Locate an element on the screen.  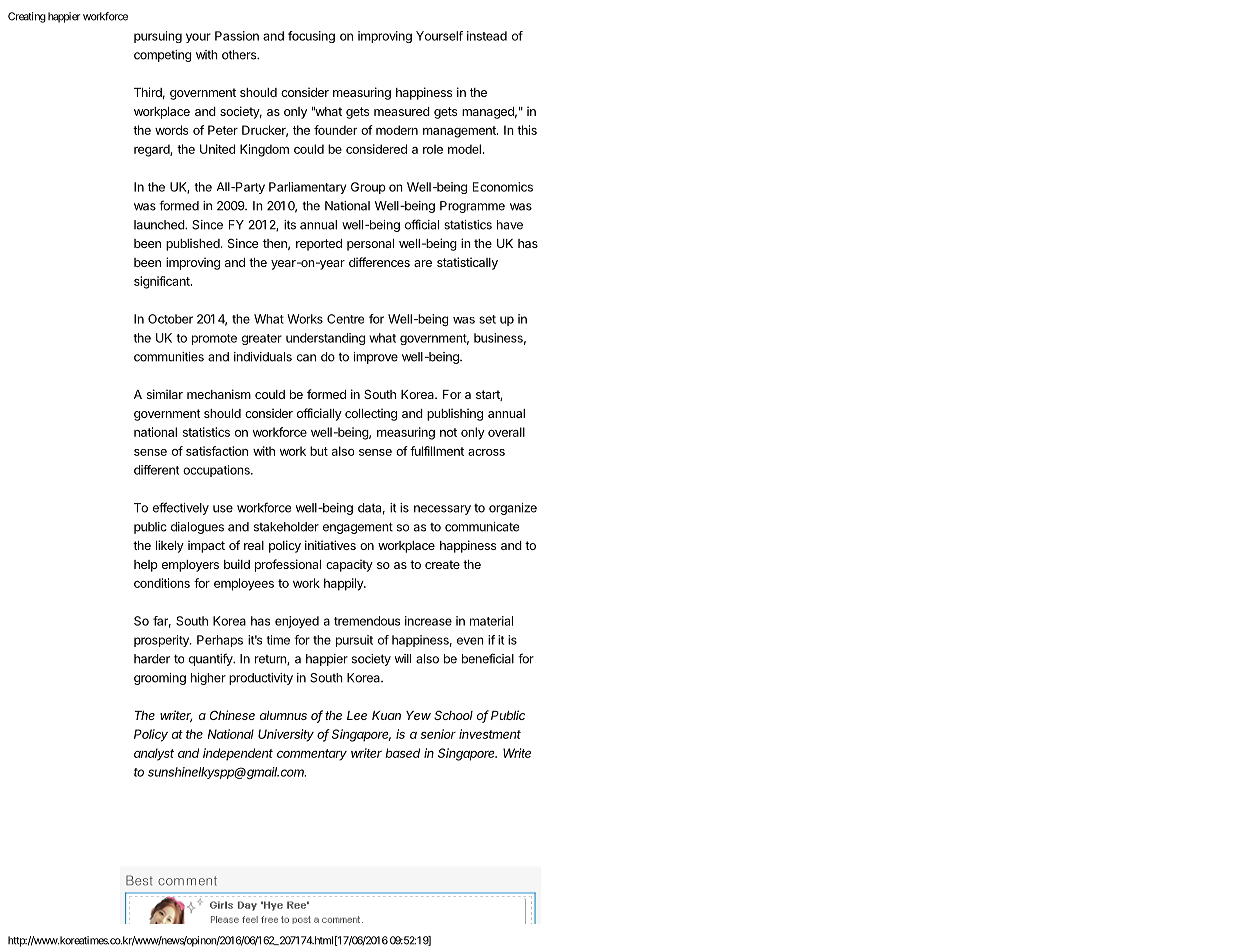
different is located at coordinates (156, 470).
